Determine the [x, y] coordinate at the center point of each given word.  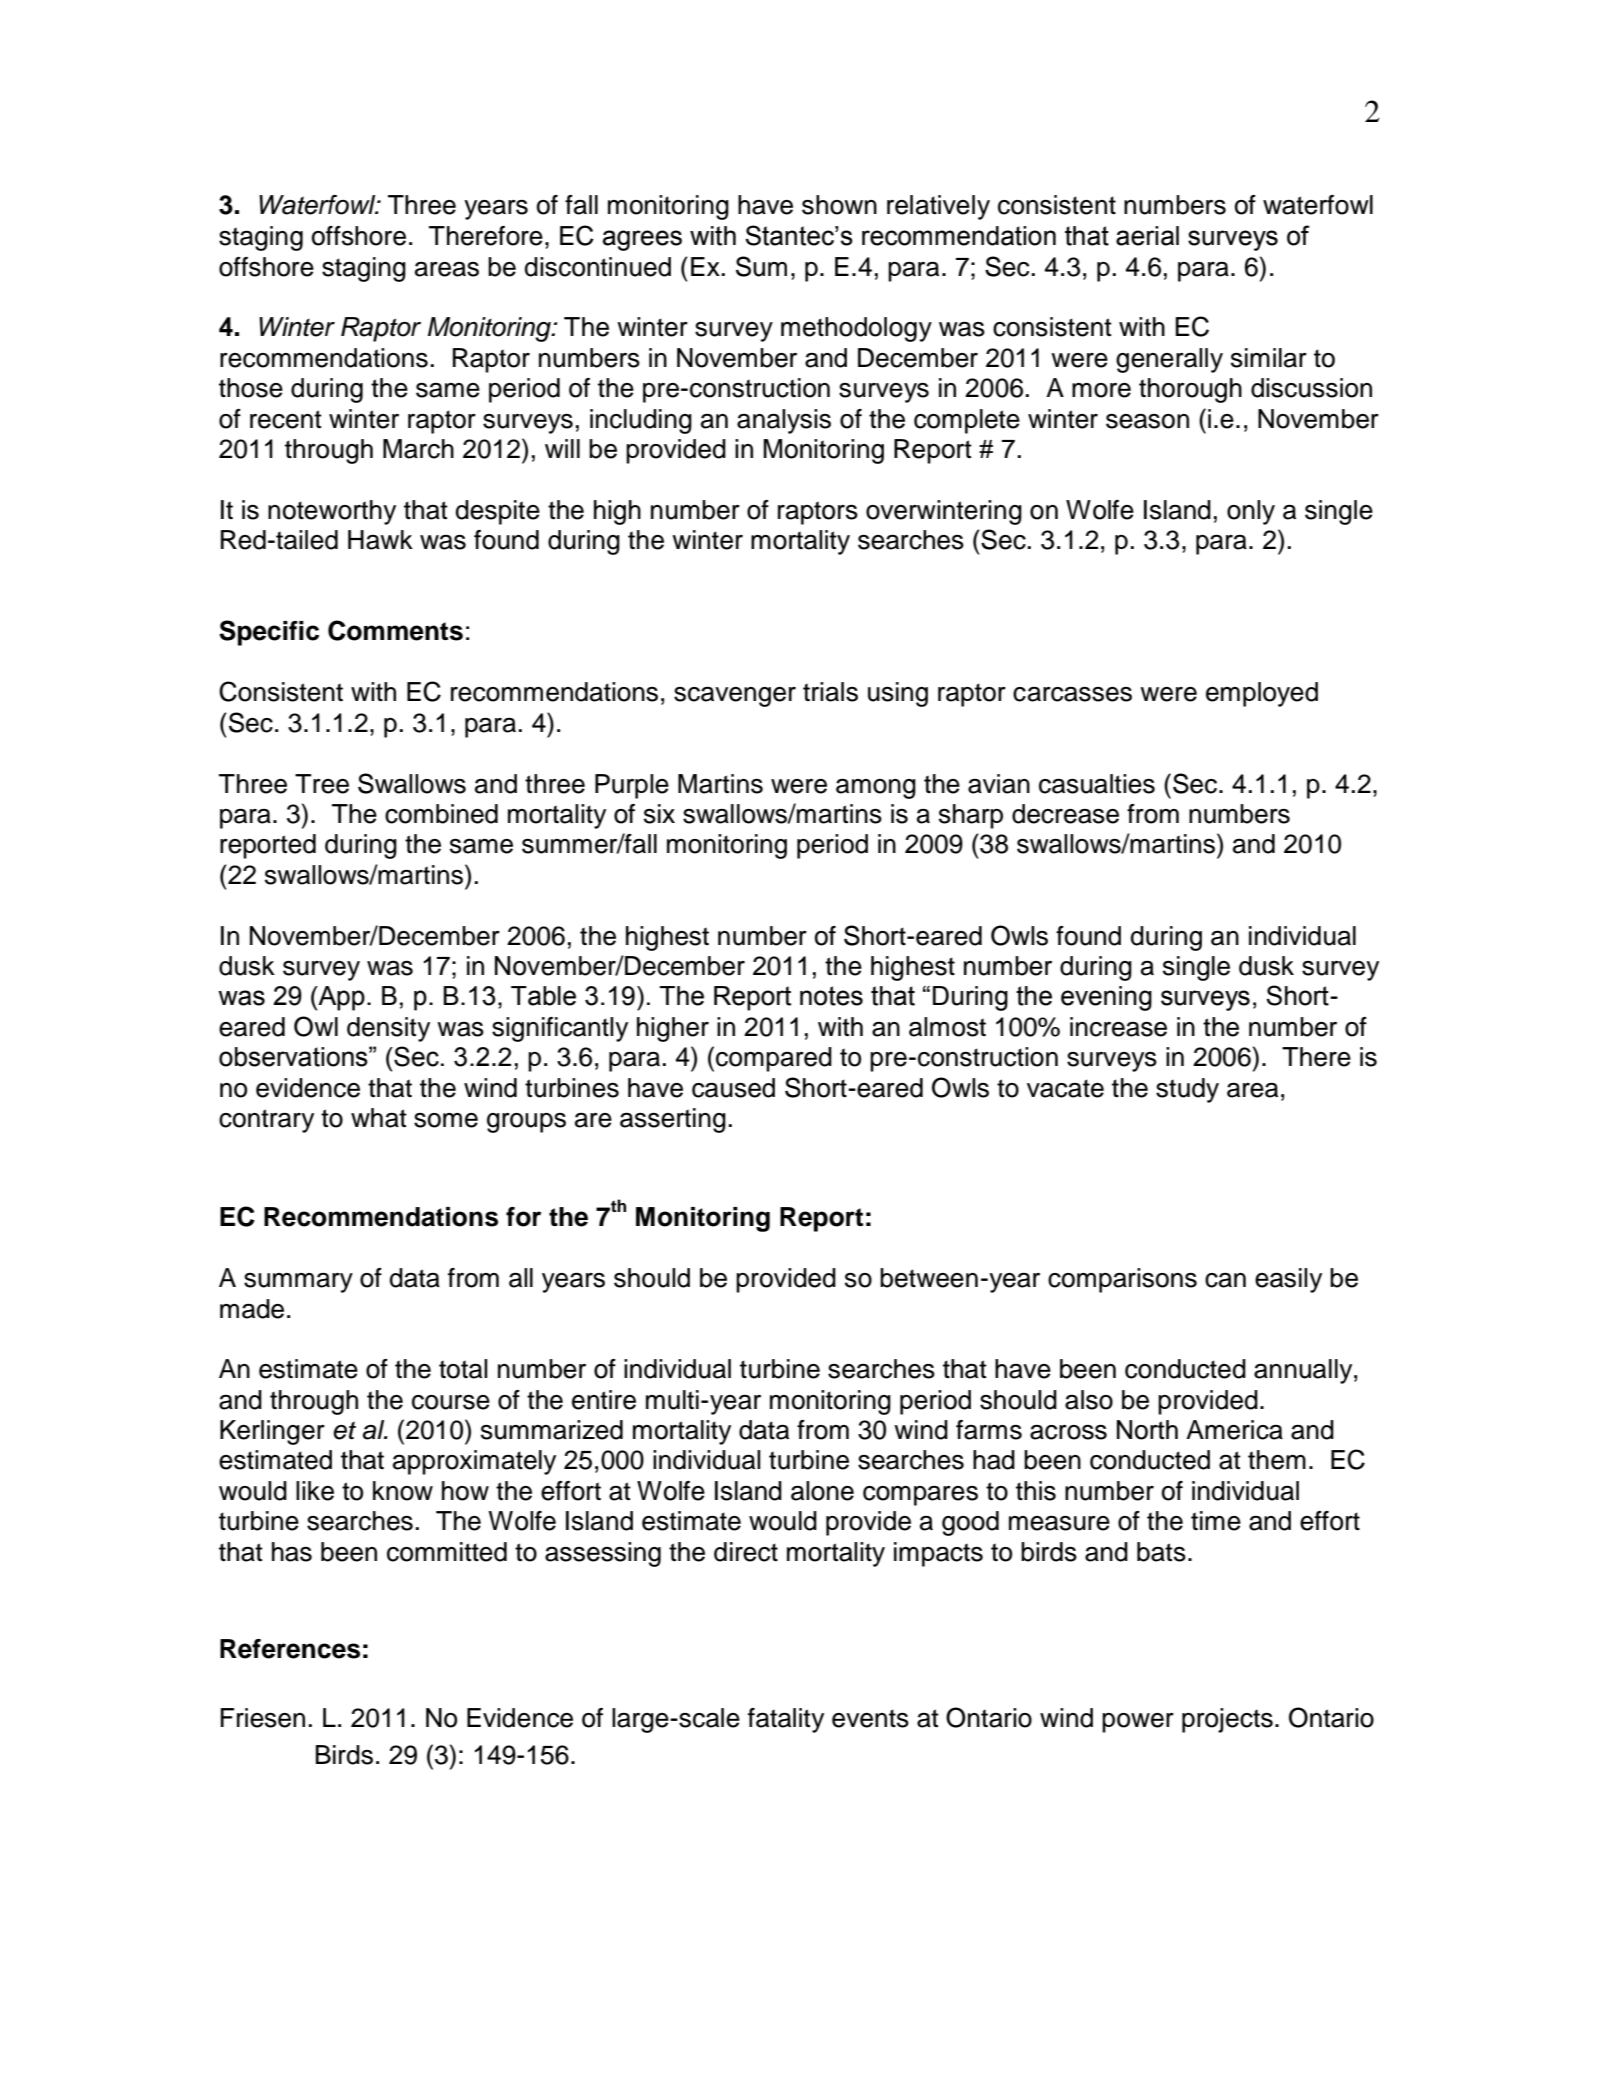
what [379, 1118]
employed [1262, 694]
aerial [1147, 236]
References [290, 1649]
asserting [673, 1120]
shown [839, 205]
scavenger [735, 697]
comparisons [1122, 1280]
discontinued [598, 267]
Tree [322, 784]
